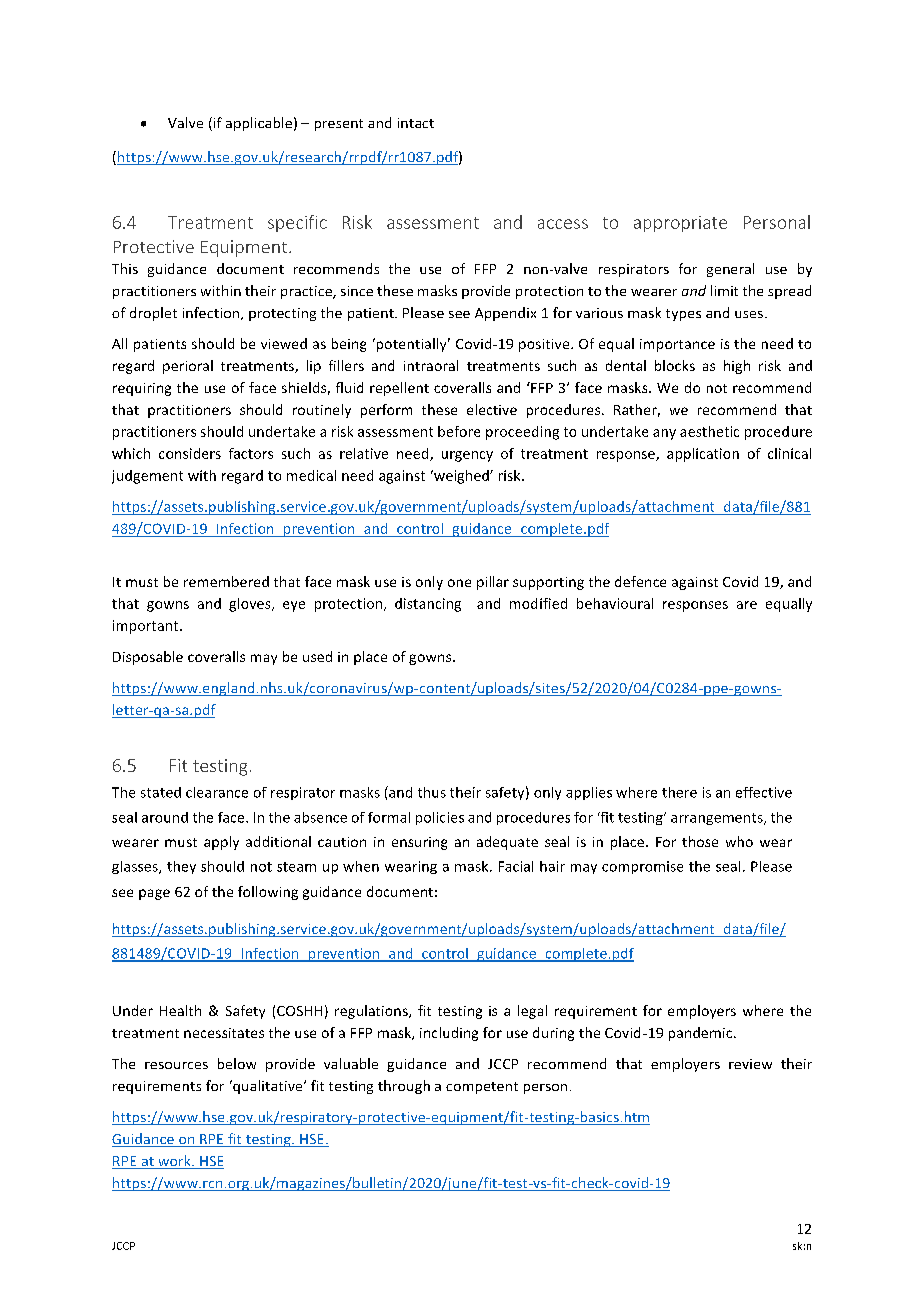 The width and height of the screenshot is (924, 1308). Describe the element at coordinates (492, 409) in the screenshot. I see `elective` at that location.
